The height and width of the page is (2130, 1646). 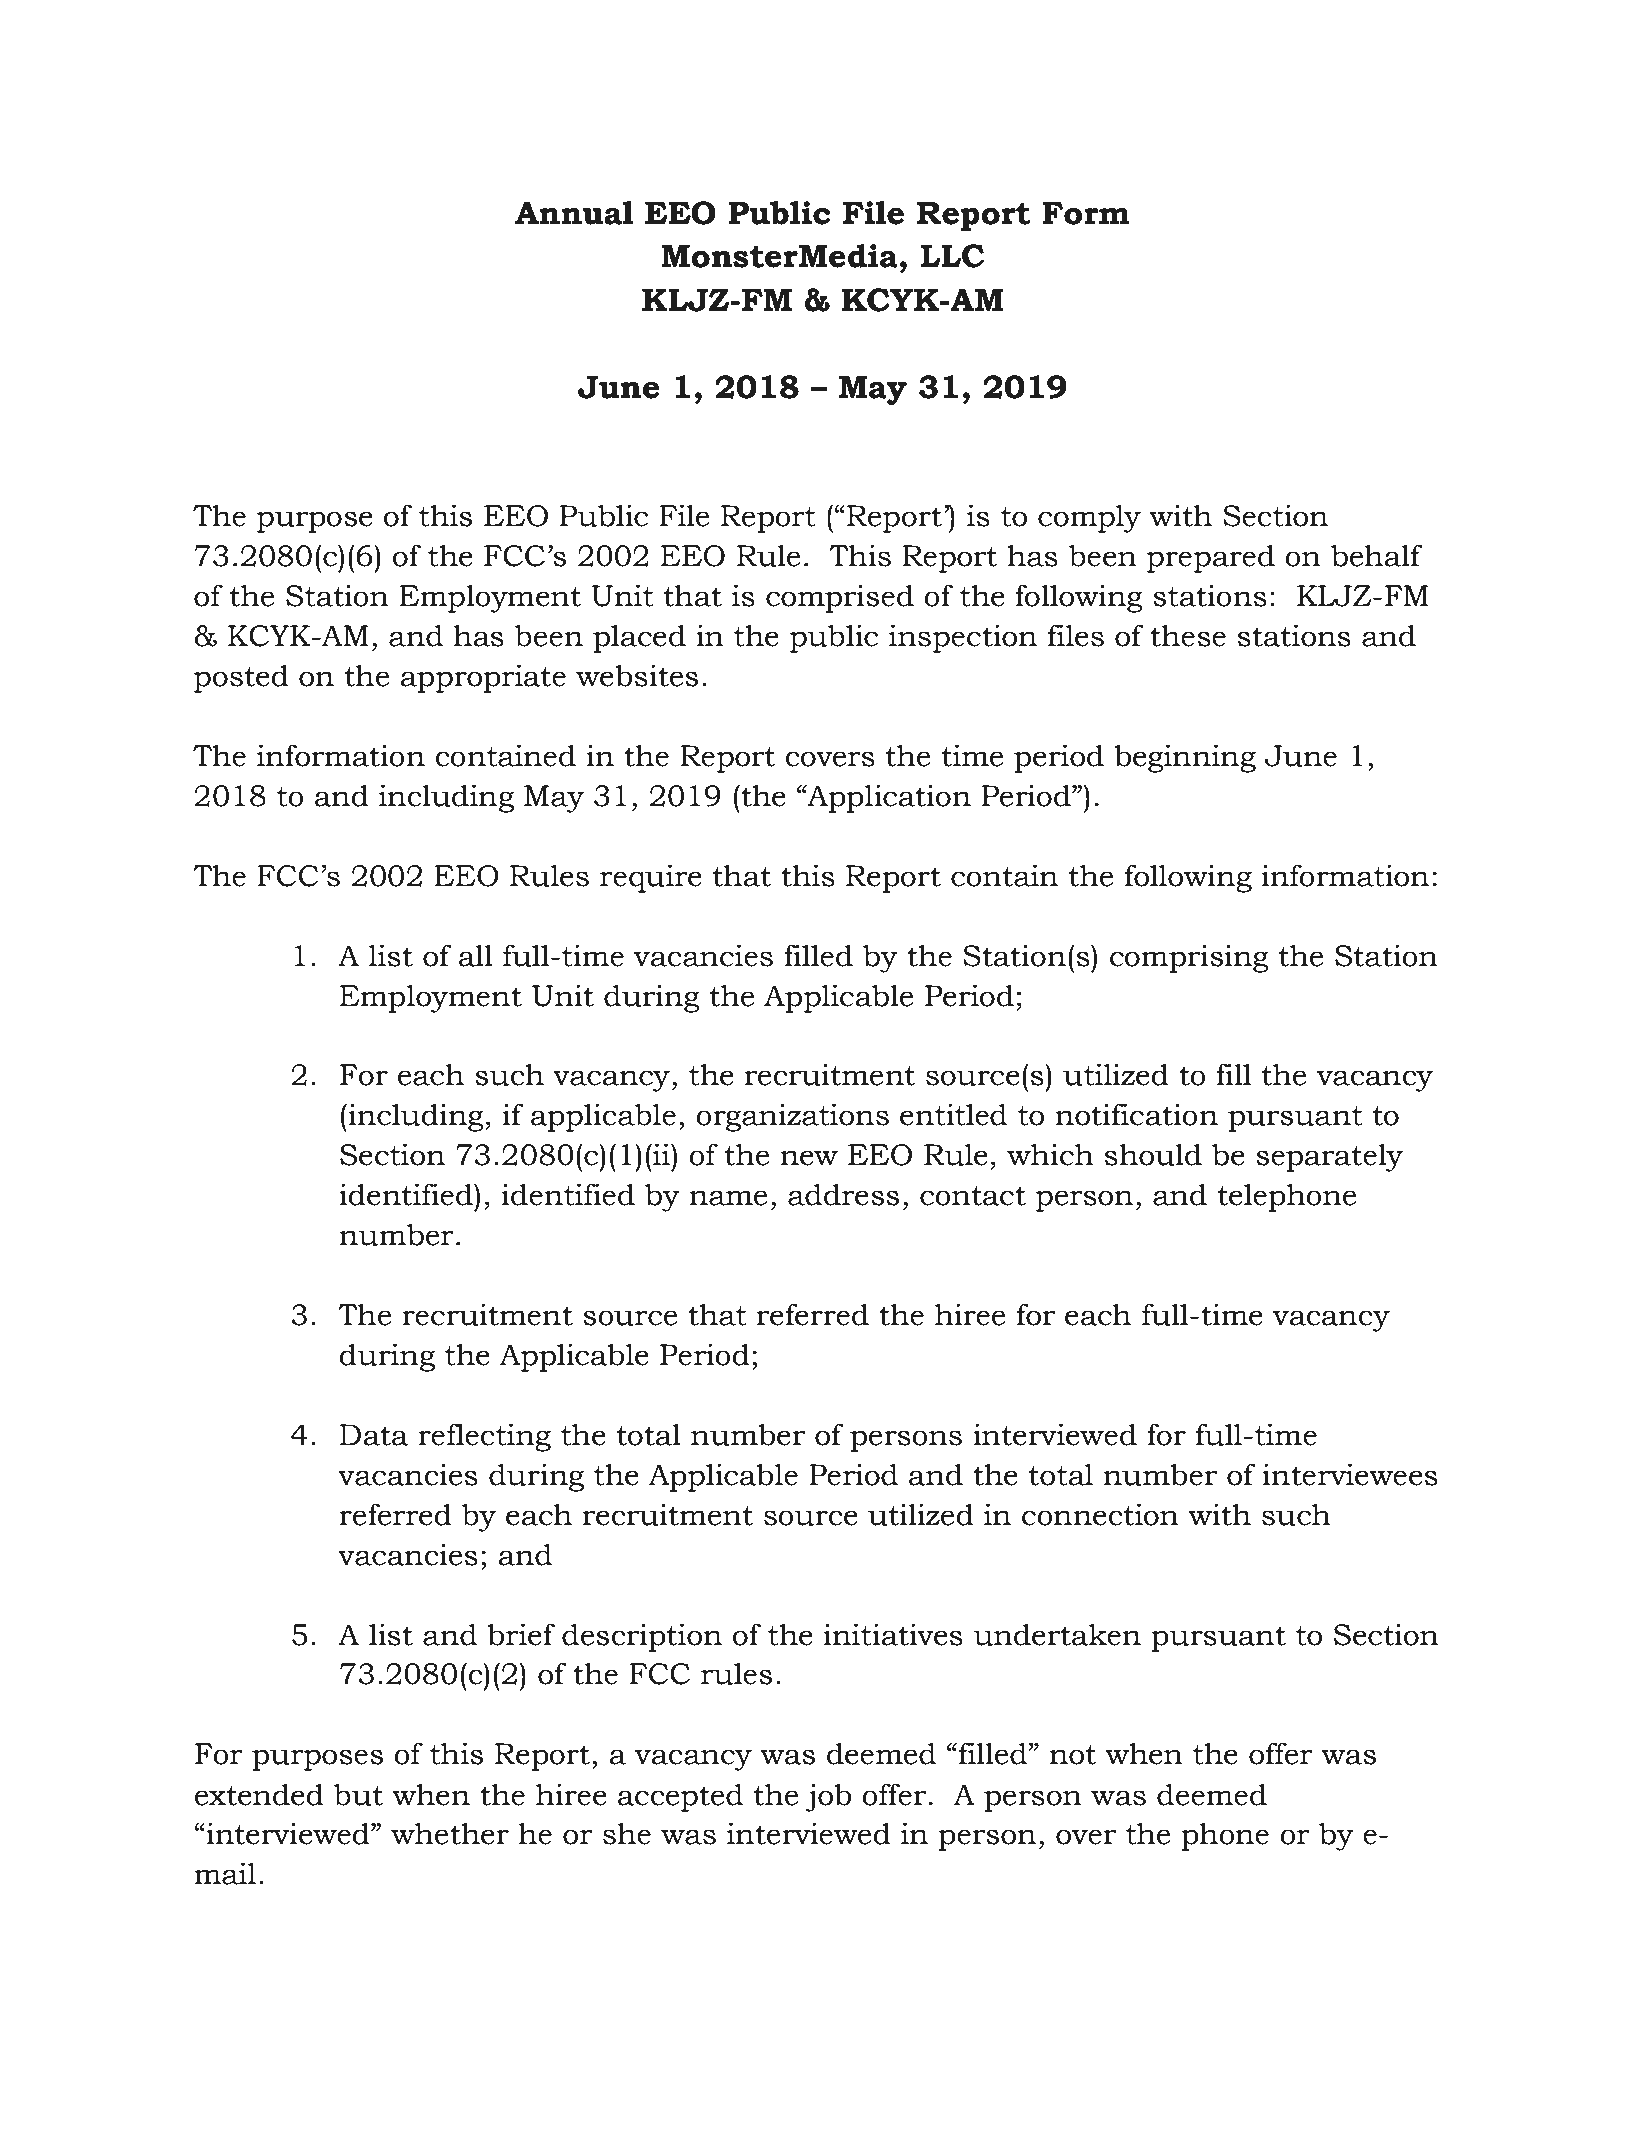 I want to click on beginning, so click(x=1185, y=758).
